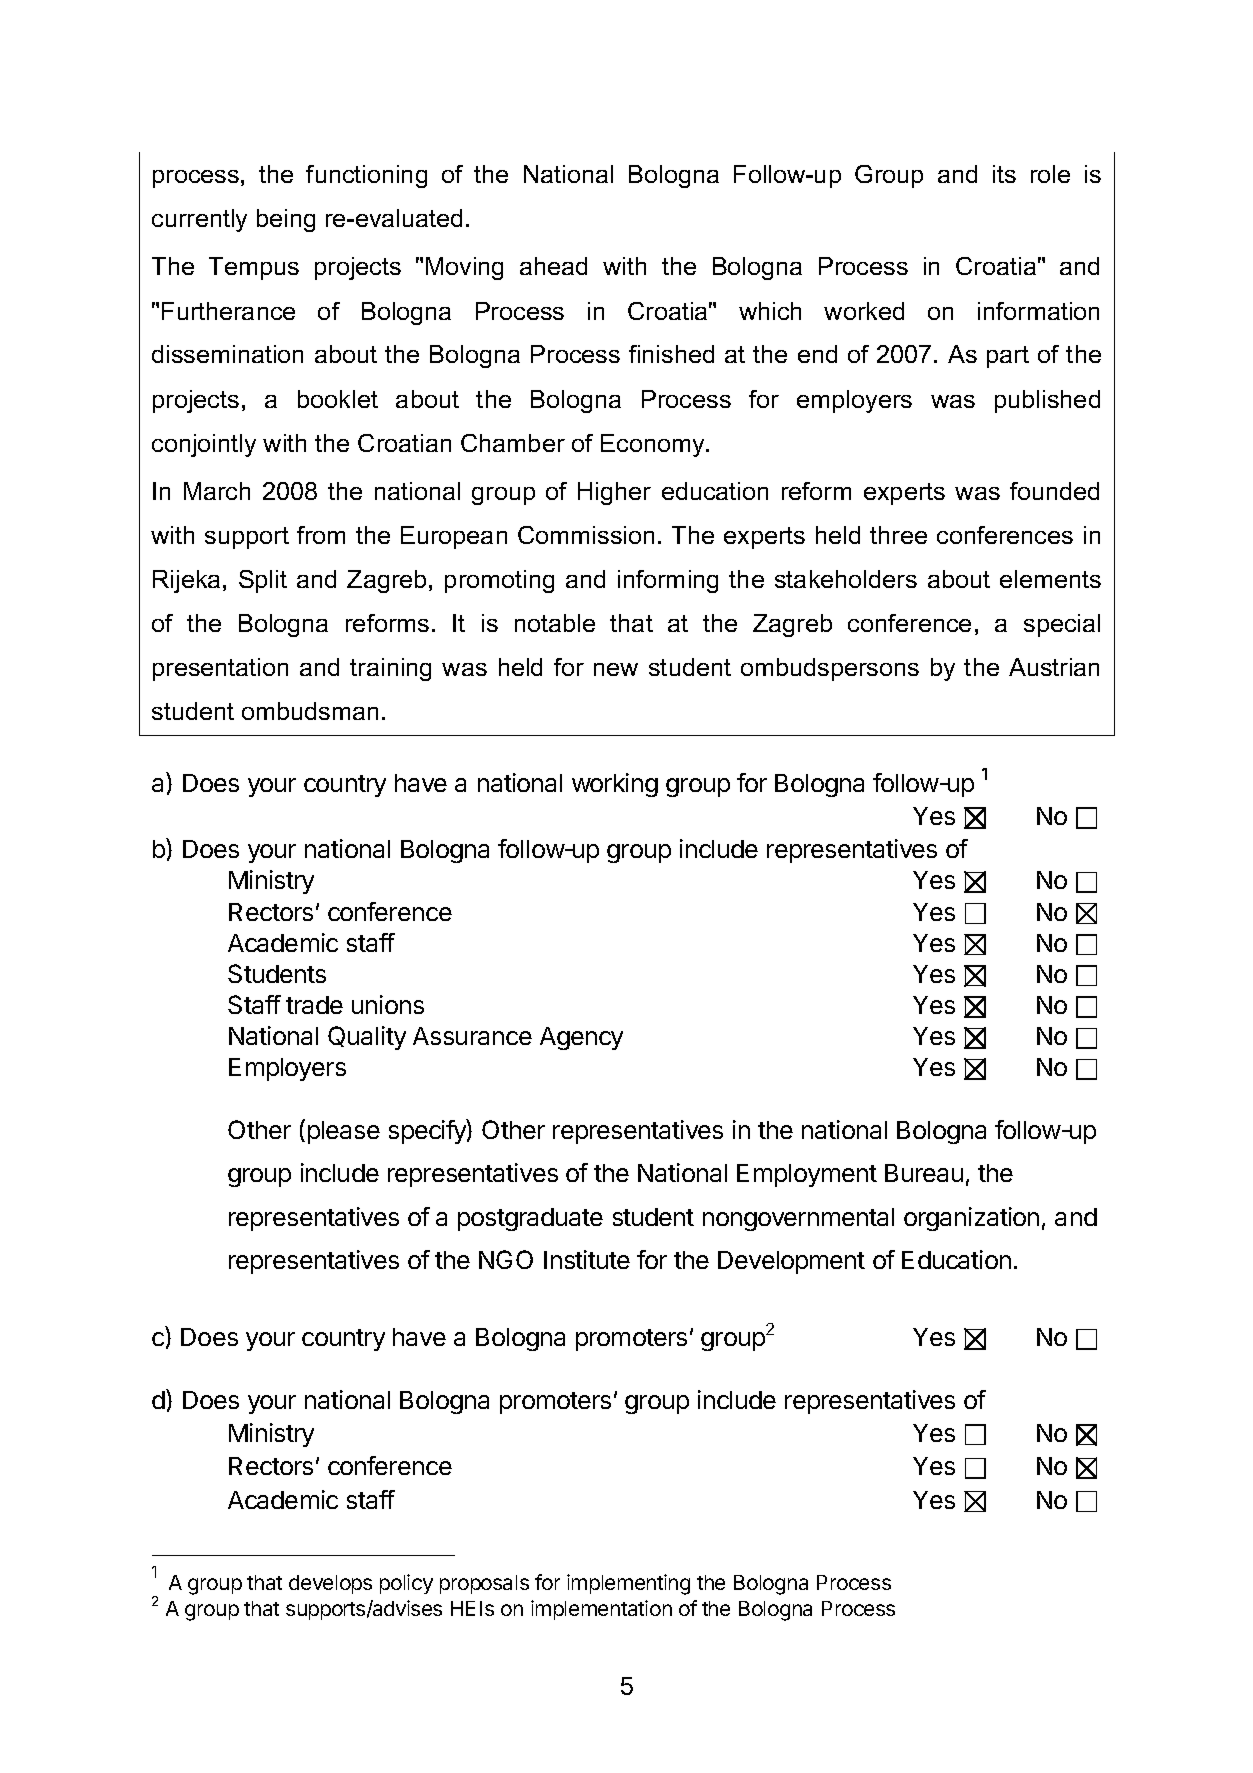  I want to click on develops, so click(330, 1584).
